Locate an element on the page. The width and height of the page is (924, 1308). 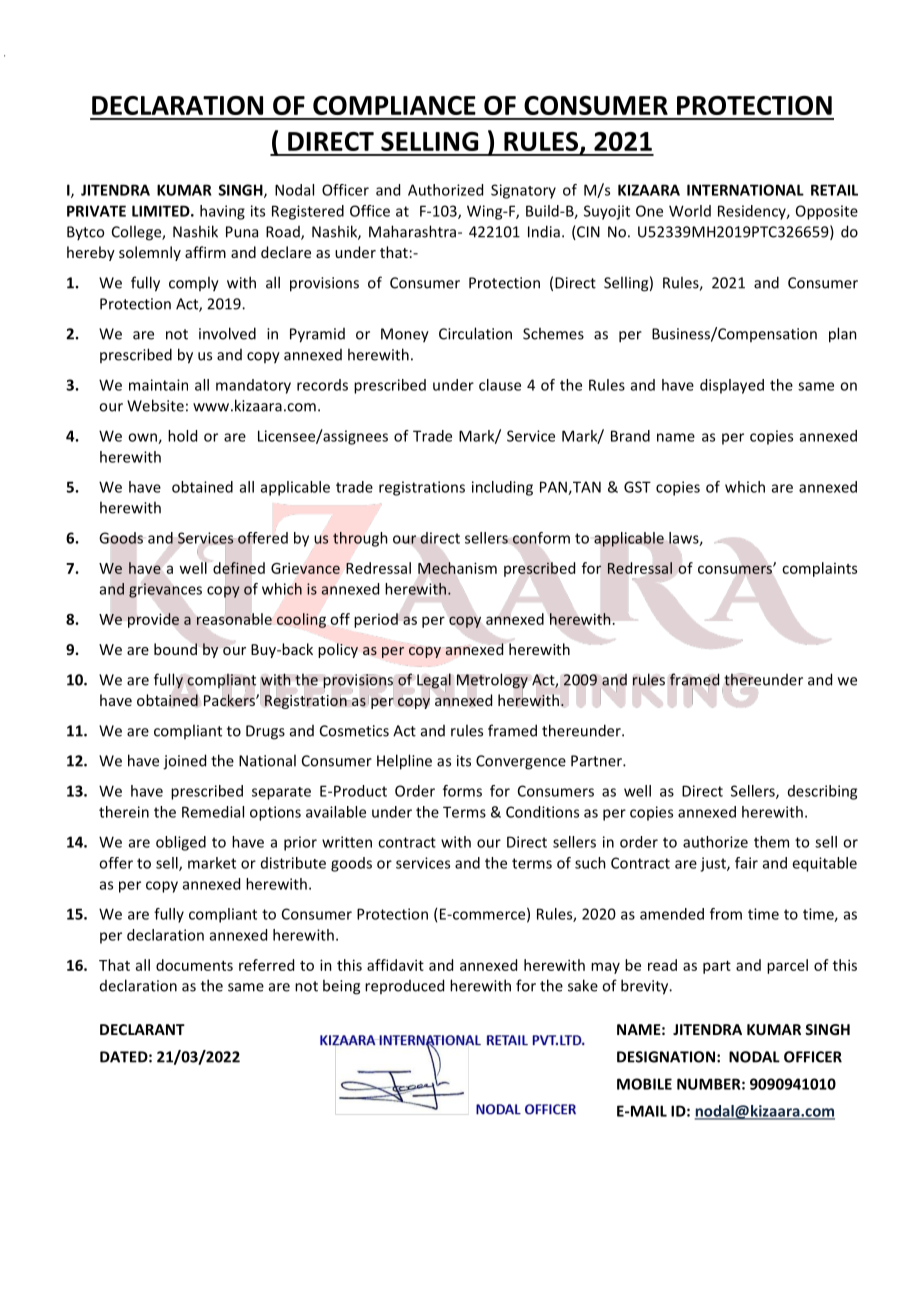
RETAIL is located at coordinates (834, 190).
